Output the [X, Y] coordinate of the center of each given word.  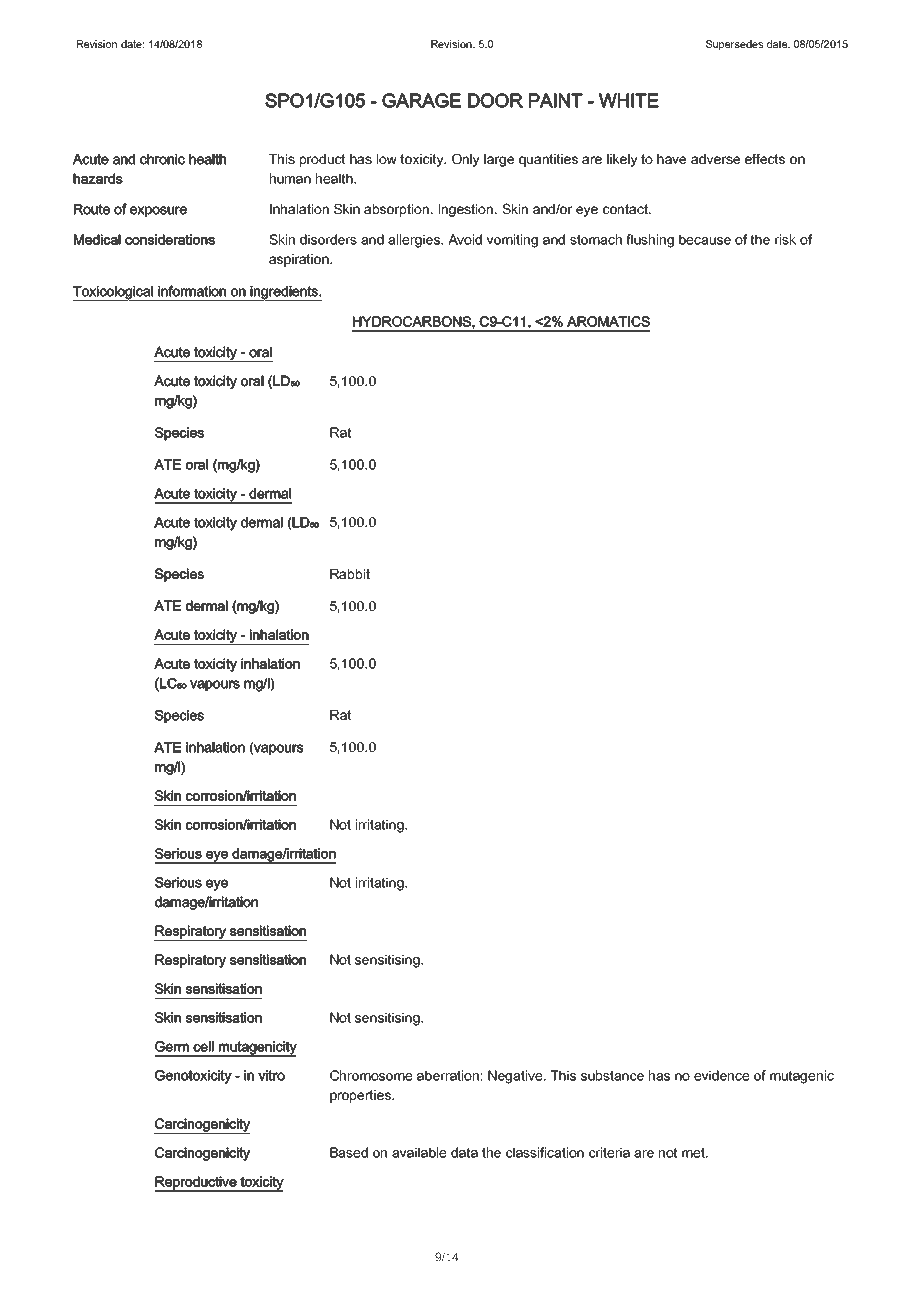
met [695, 1152]
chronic [162, 159]
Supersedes [734, 45]
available [419, 1152]
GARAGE [421, 100]
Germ [172, 1046]
